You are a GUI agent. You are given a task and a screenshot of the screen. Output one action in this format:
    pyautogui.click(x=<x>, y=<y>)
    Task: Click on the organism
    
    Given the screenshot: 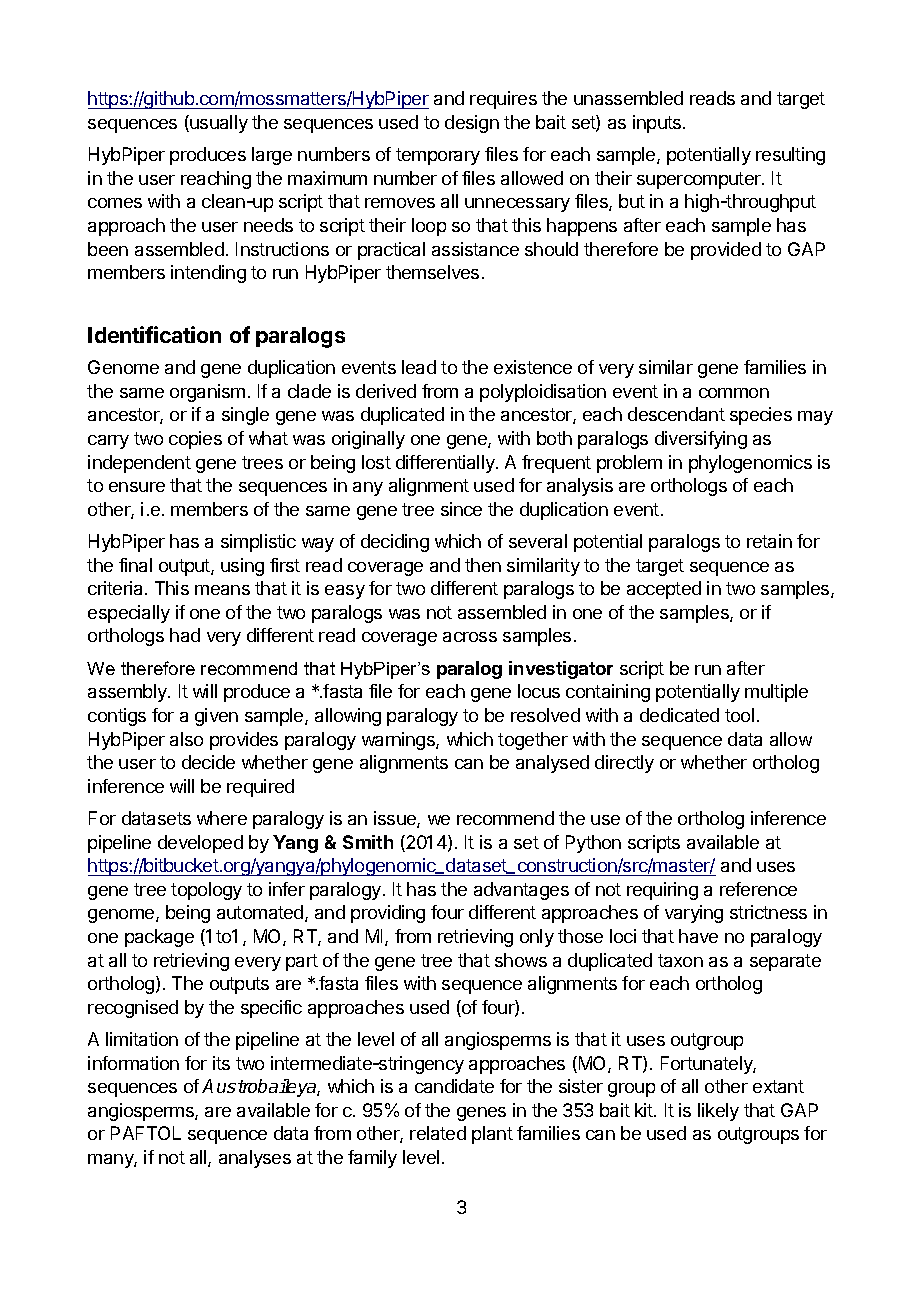 What is the action you would take?
    pyautogui.click(x=207, y=393)
